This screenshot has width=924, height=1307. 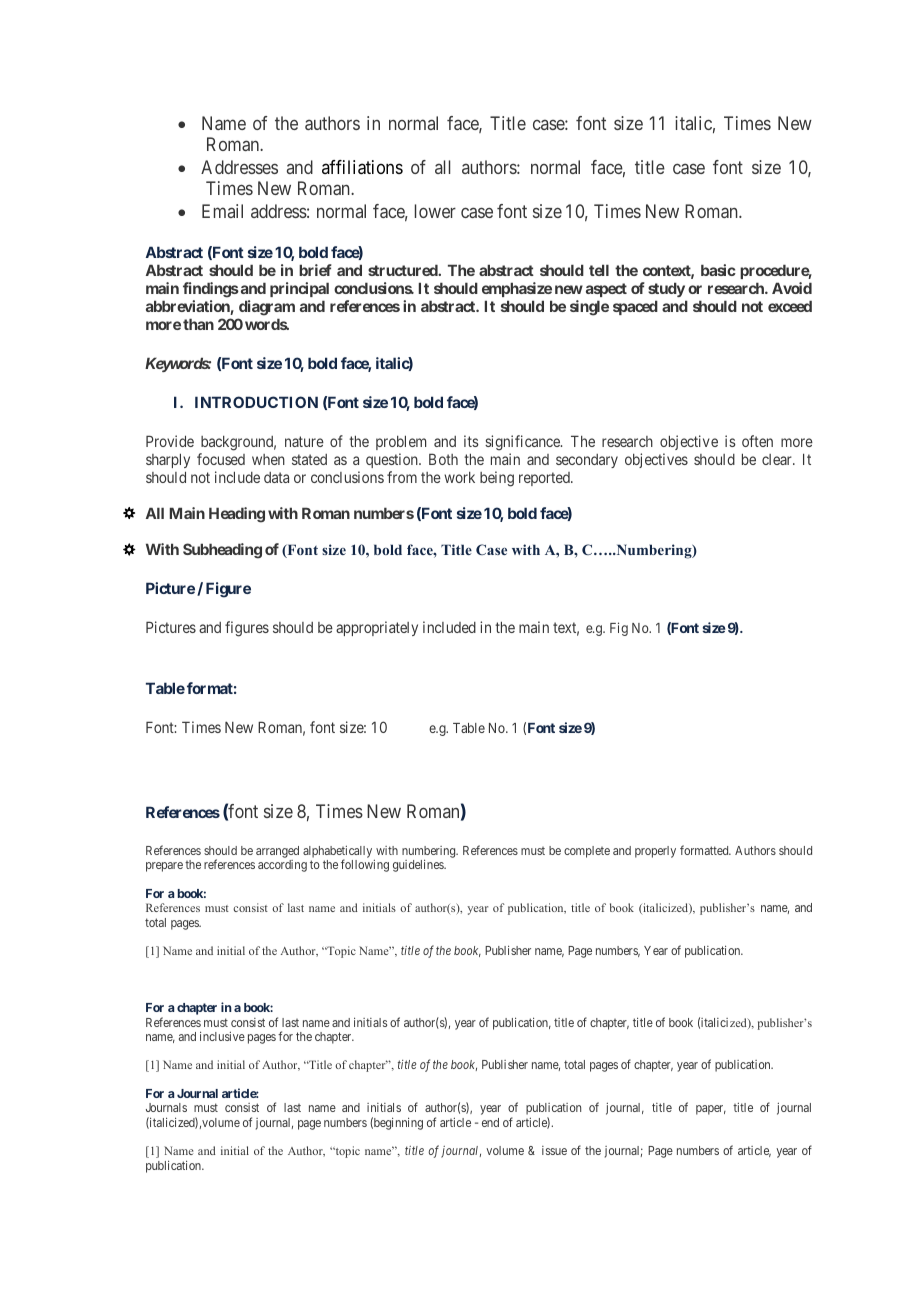 What do you see at coordinates (497, 479) in the screenshot?
I see `being` at bounding box center [497, 479].
